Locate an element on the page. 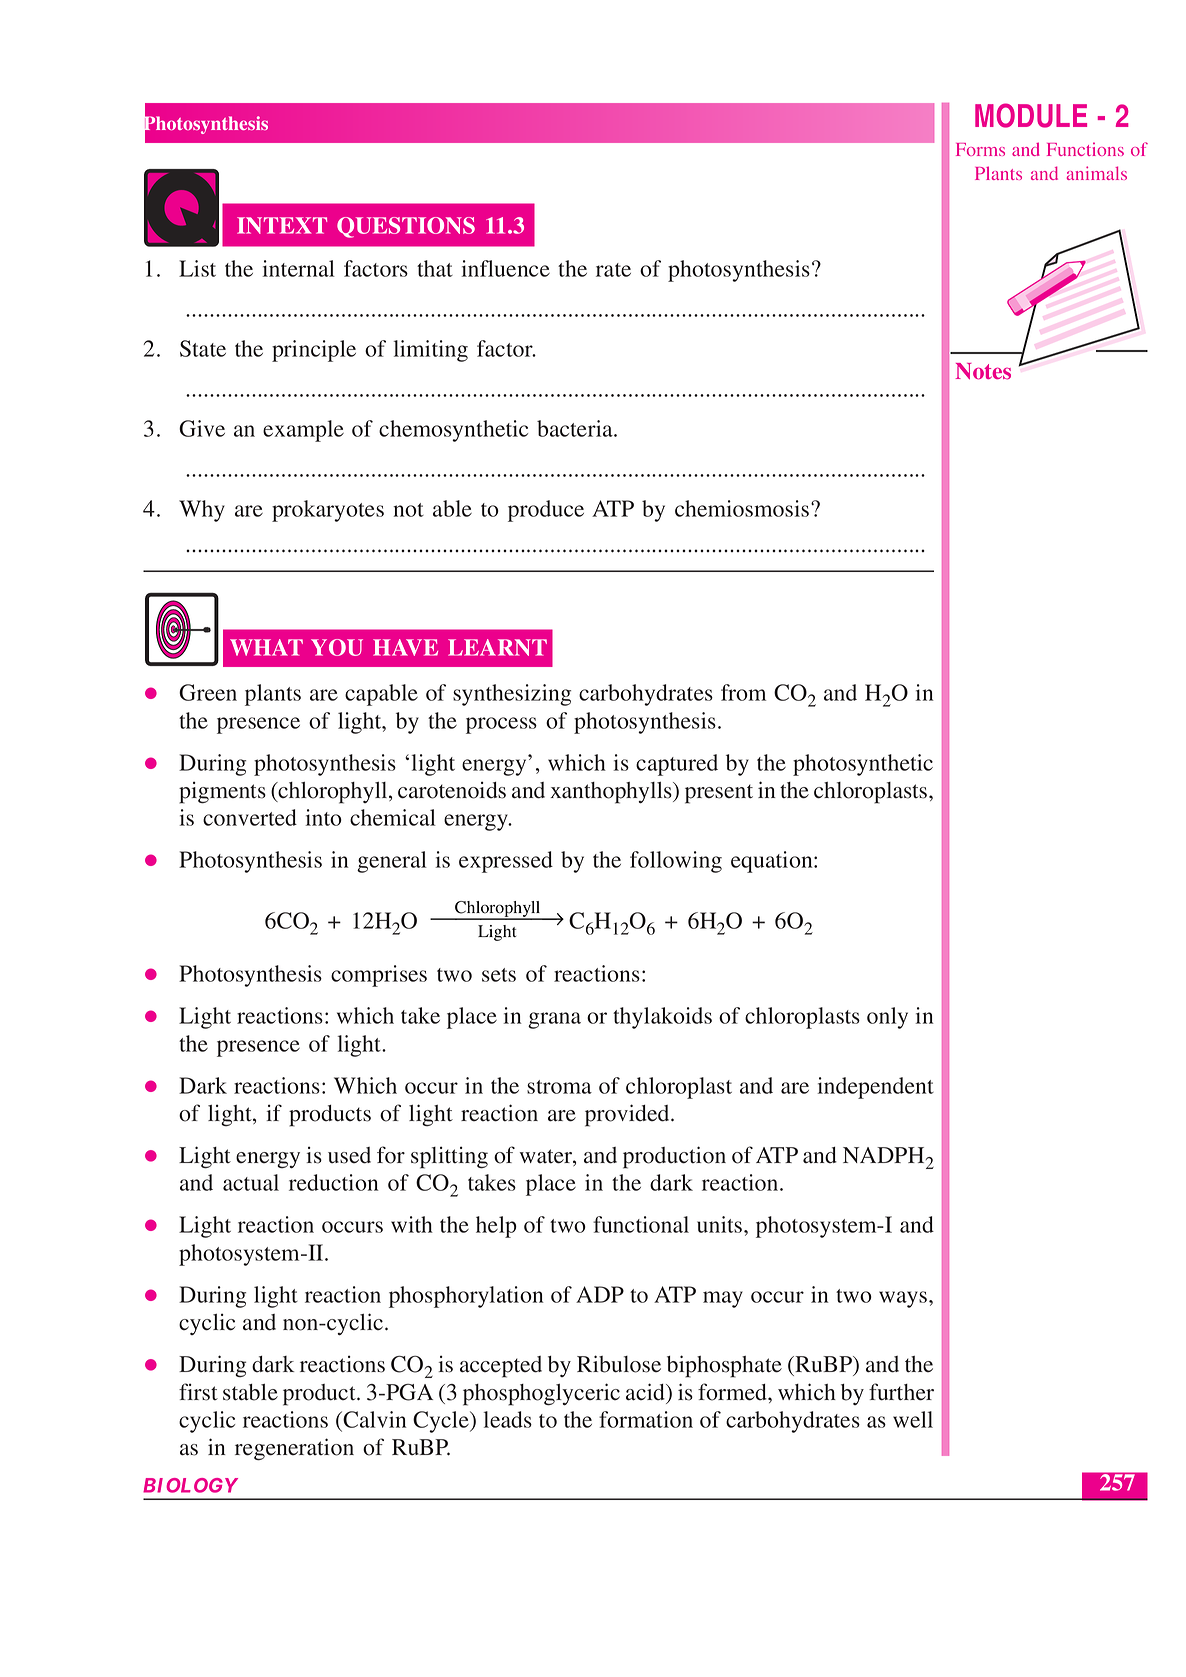 This document has height=1677, width=1186. prokaryotes is located at coordinates (328, 511).
